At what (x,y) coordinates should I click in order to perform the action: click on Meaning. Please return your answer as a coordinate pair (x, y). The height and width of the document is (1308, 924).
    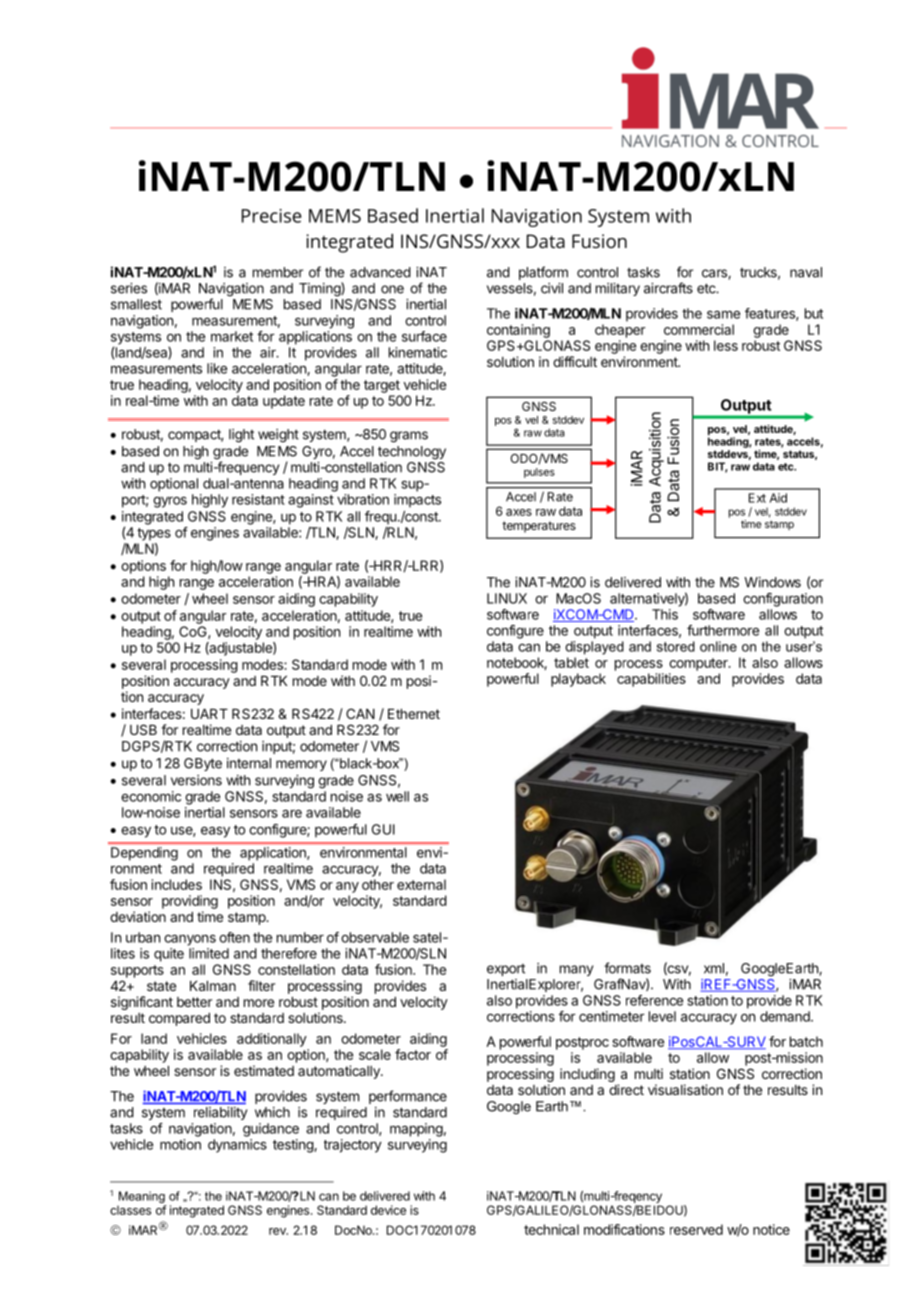
    Looking at the image, I should click on (143, 1198).
